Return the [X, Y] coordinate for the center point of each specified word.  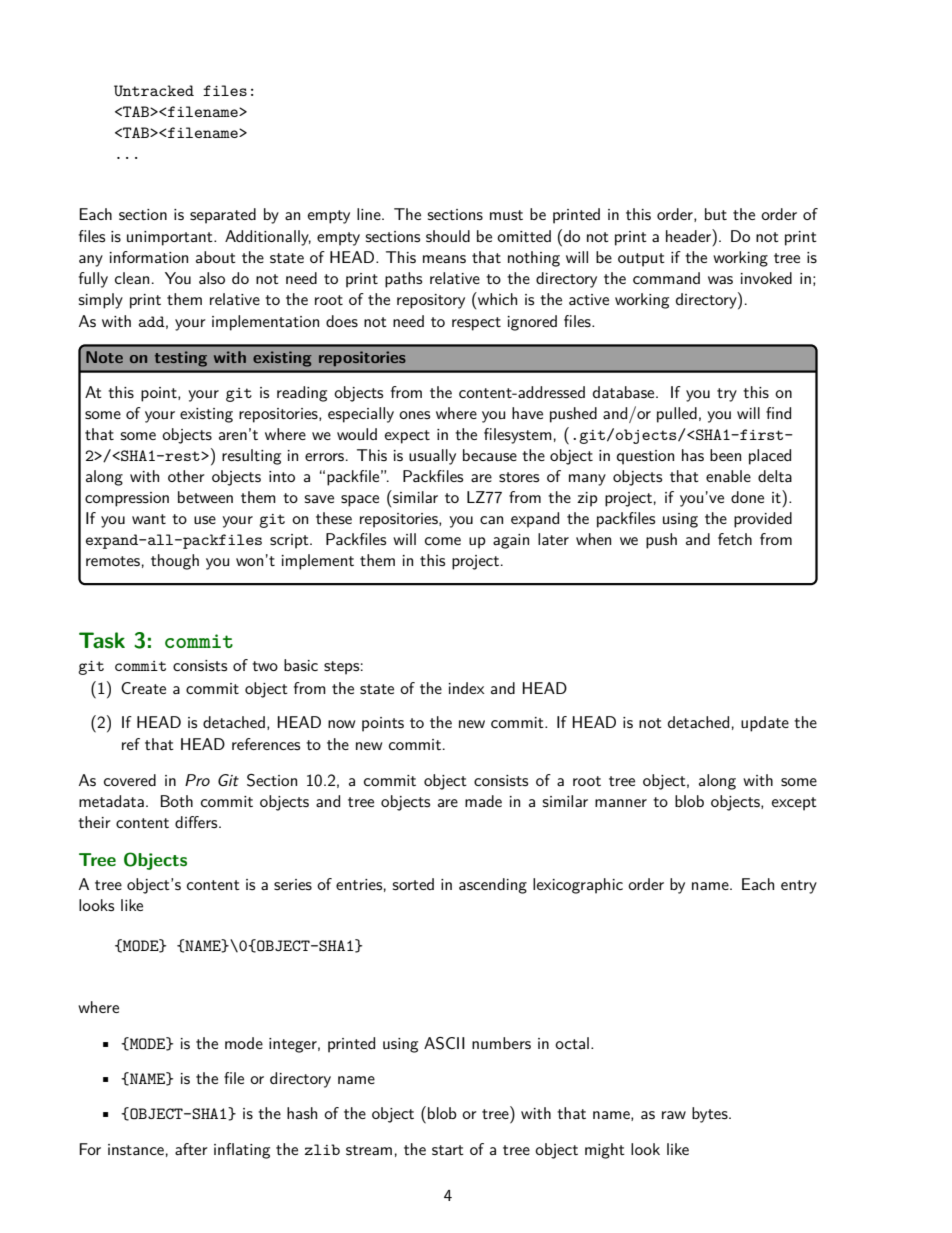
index [467, 688]
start [448, 1150]
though [175, 562]
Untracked [154, 90]
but [716, 214]
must [506, 215]
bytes [711, 1115]
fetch [735, 539]
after [191, 1149]
